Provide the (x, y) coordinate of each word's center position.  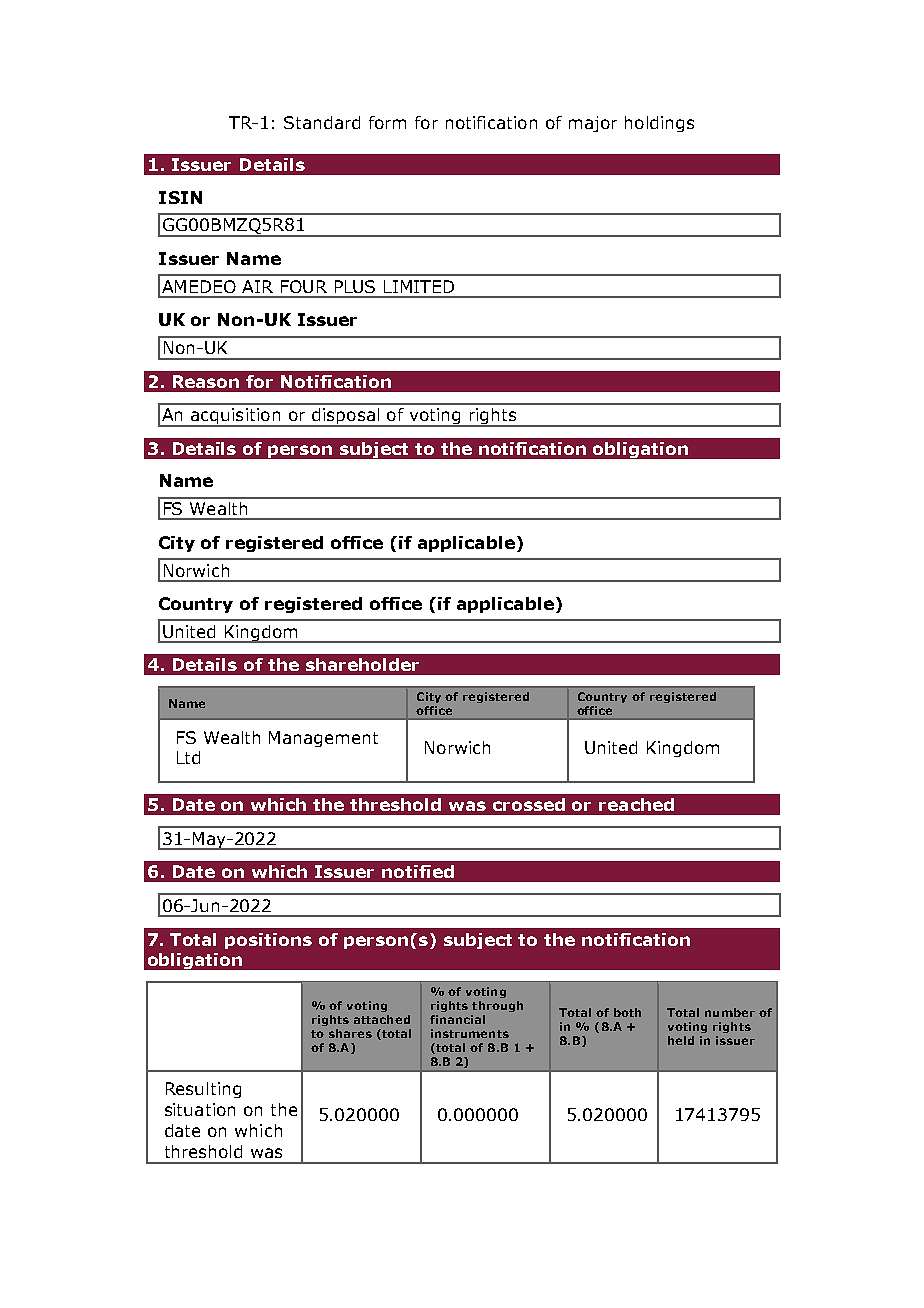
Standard (322, 122)
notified (418, 871)
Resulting (203, 1090)
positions (268, 941)
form (387, 122)
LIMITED (419, 286)
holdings (659, 124)
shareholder (362, 664)
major (593, 124)
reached (636, 804)
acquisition (236, 417)
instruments (470, 1033)
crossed (529, 804)
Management (323, 739)
